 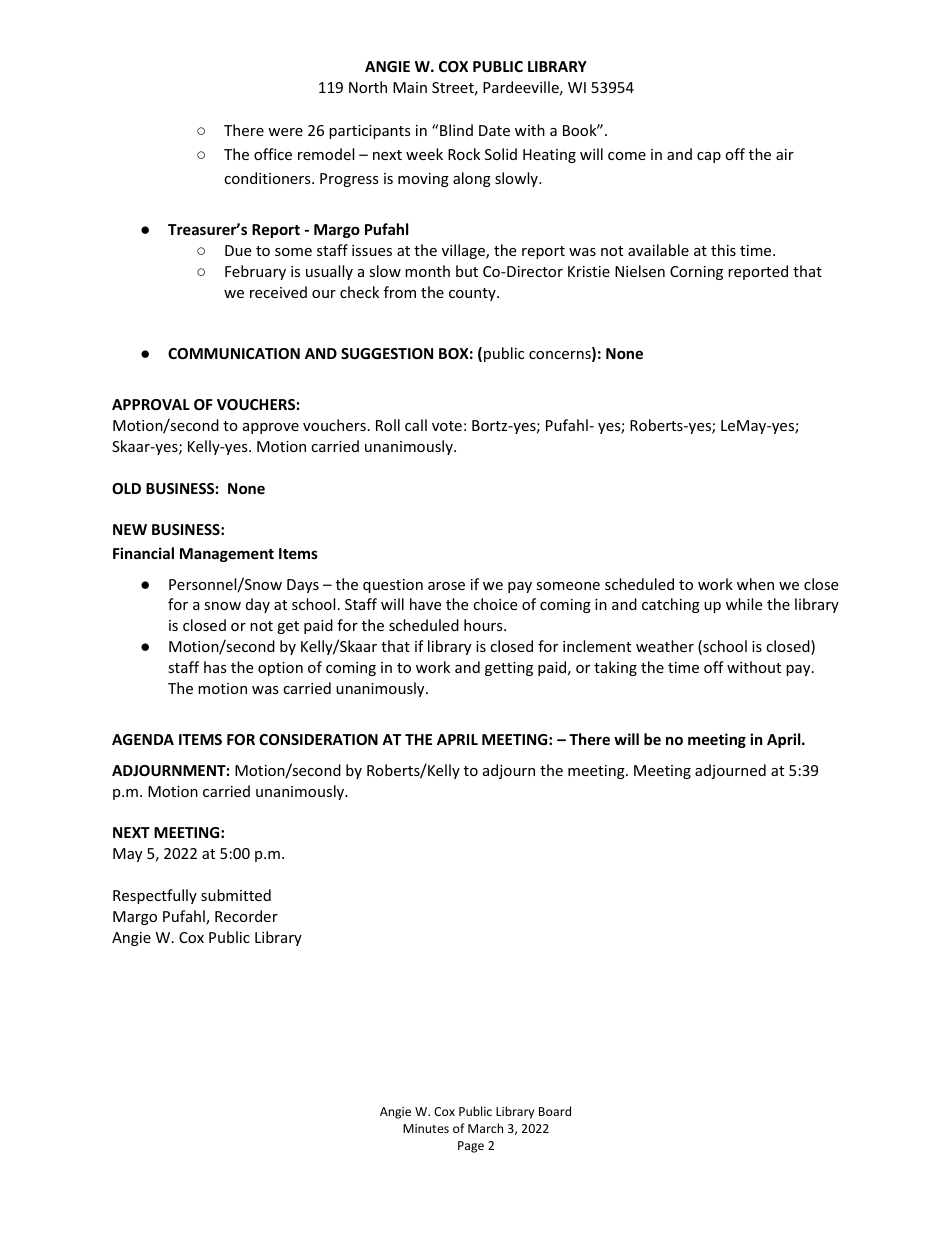 I want to click on cap, so click(x=709, y=157).
